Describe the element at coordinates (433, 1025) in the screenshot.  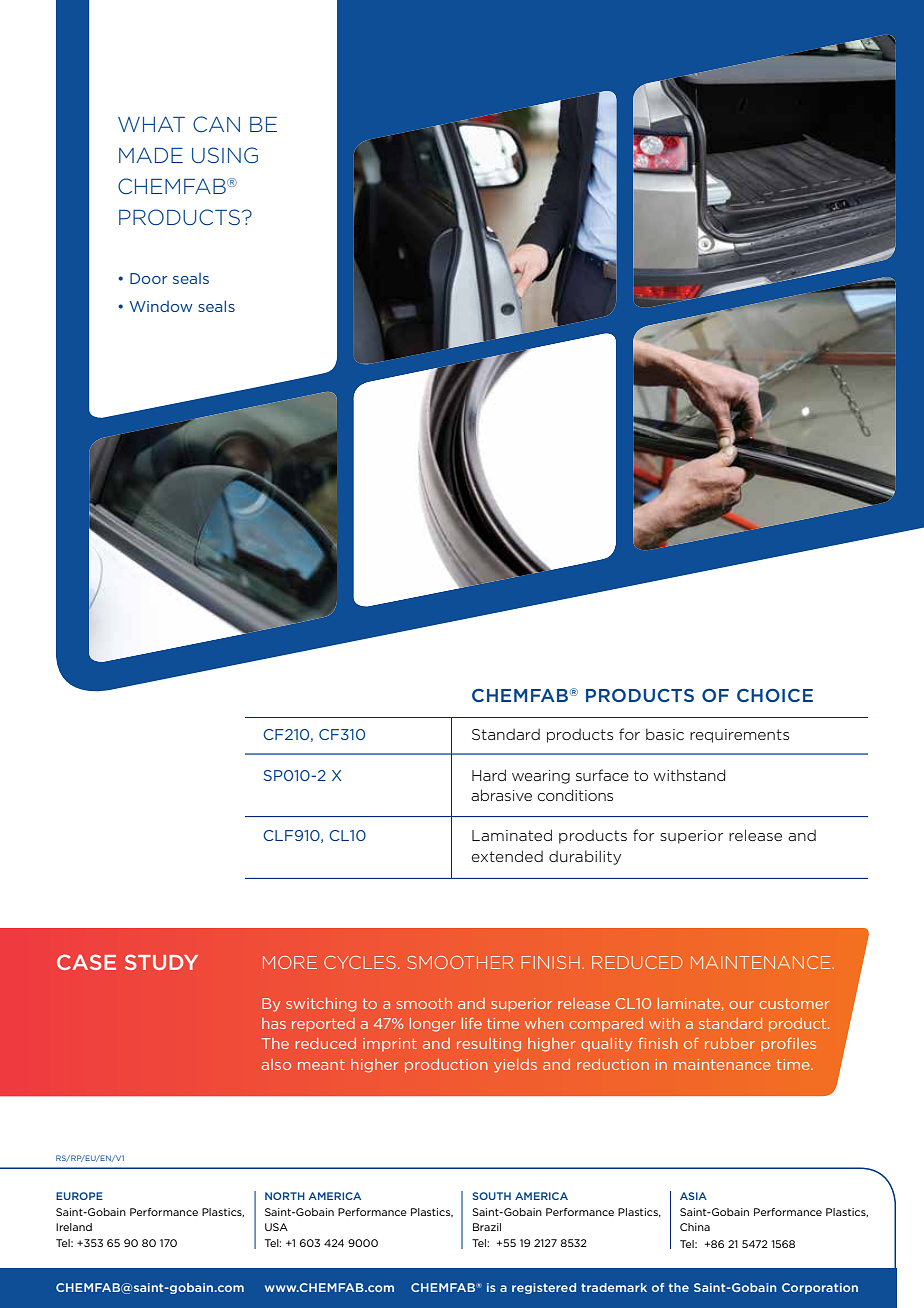
I see `longer` at that location.
